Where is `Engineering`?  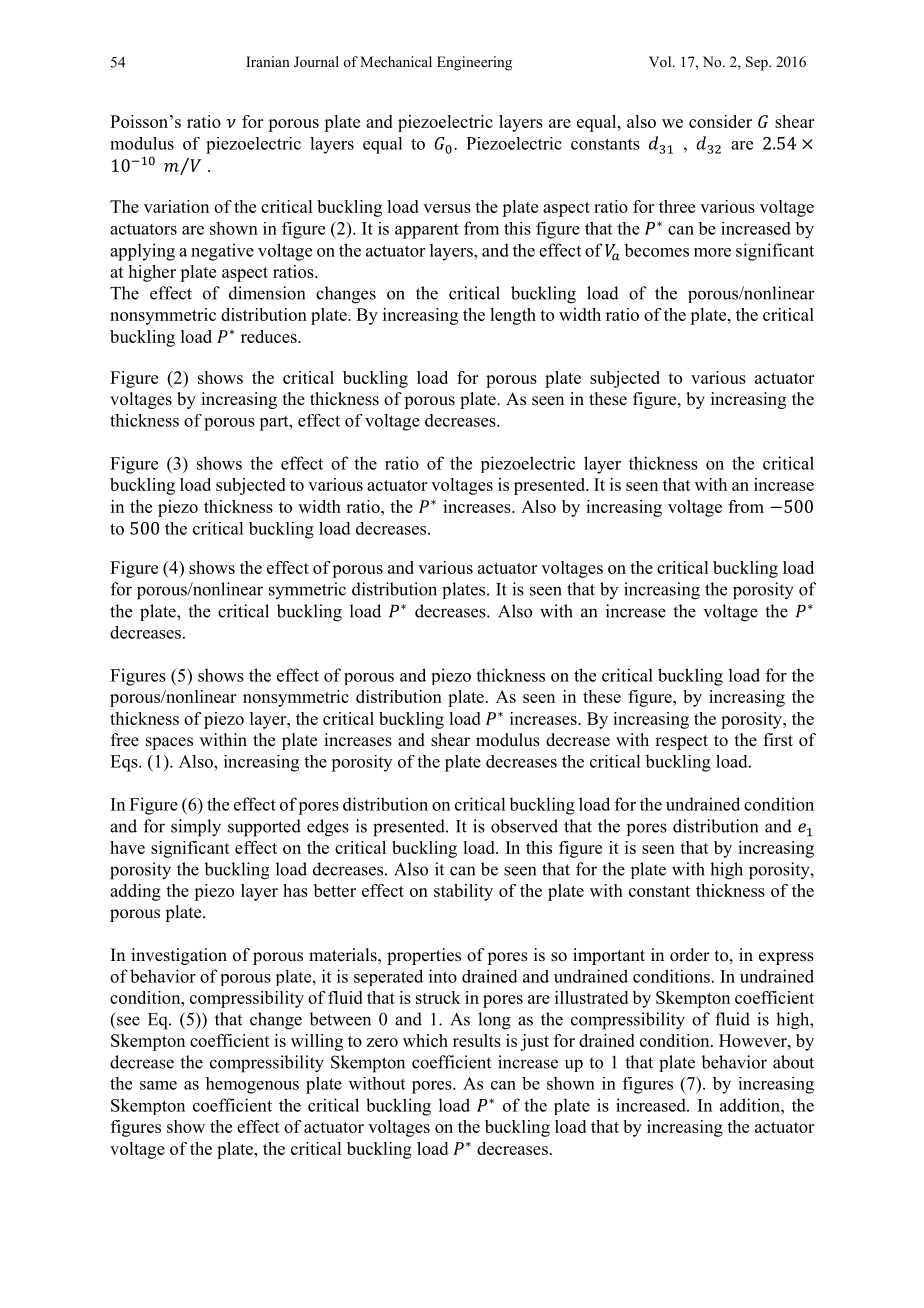 Engineering is located at coordinates (474, 63).
